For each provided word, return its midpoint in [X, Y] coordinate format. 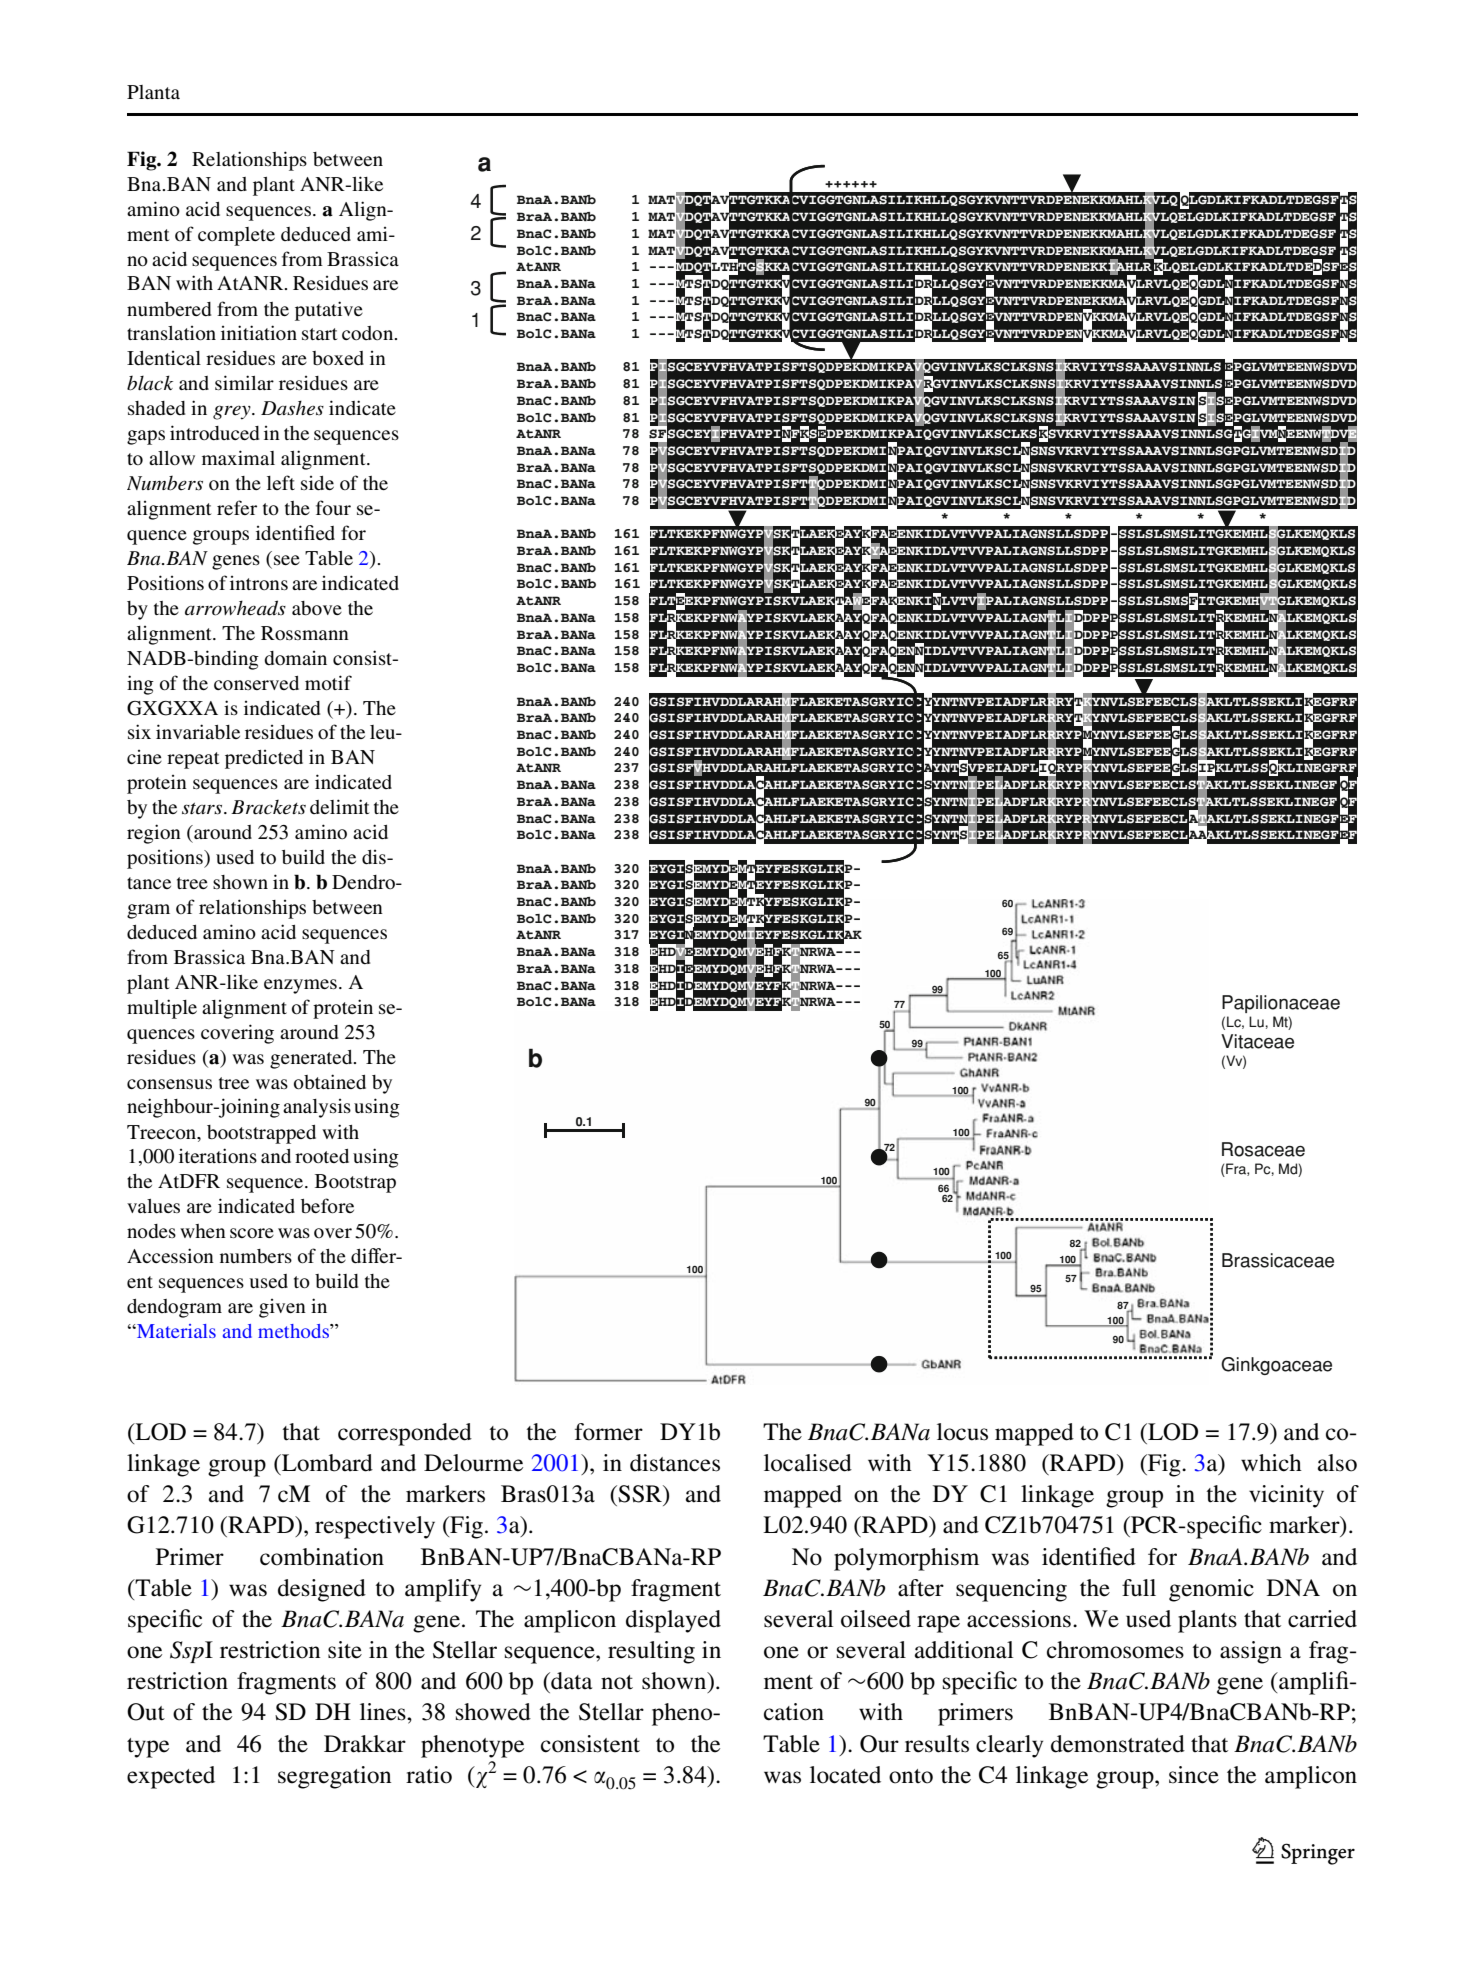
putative [329, 311]
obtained [330, 1082]
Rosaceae [1263, 1149]
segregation [334, 1777]
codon [369, 333]
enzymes [300, 986]
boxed [338, 358]
